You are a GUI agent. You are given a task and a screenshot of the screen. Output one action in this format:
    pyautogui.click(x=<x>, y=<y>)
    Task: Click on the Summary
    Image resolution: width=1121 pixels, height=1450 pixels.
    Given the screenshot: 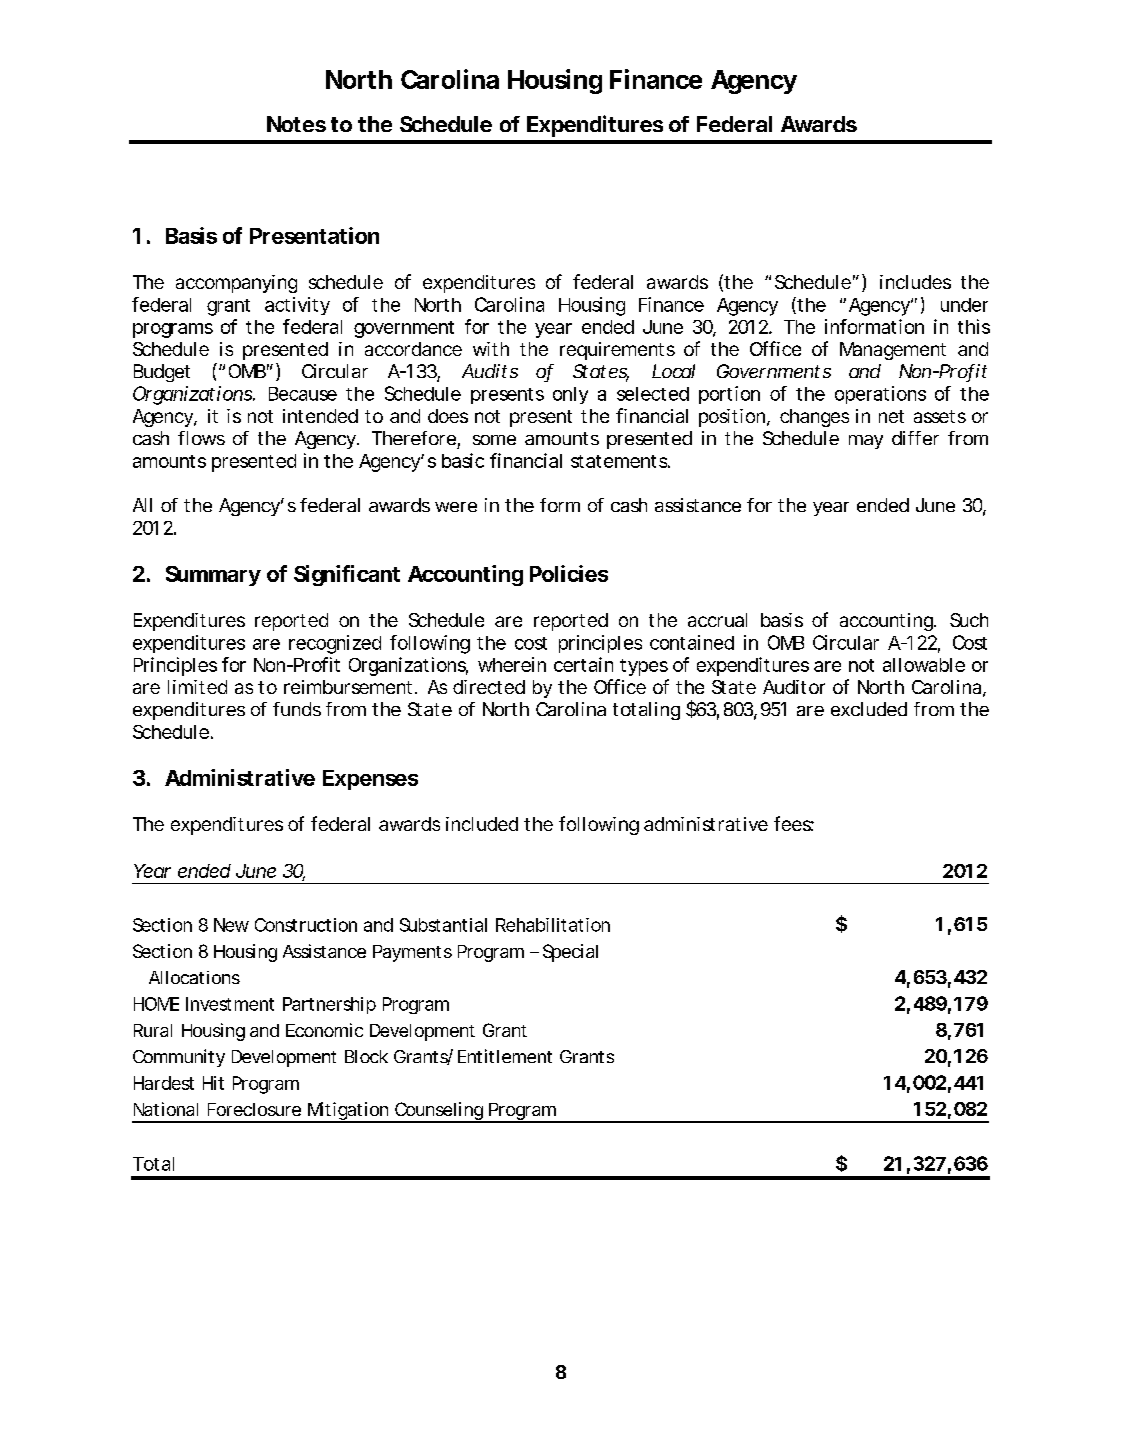 What is the action you would take?
    pyautogui.click(x=213, y=576)
